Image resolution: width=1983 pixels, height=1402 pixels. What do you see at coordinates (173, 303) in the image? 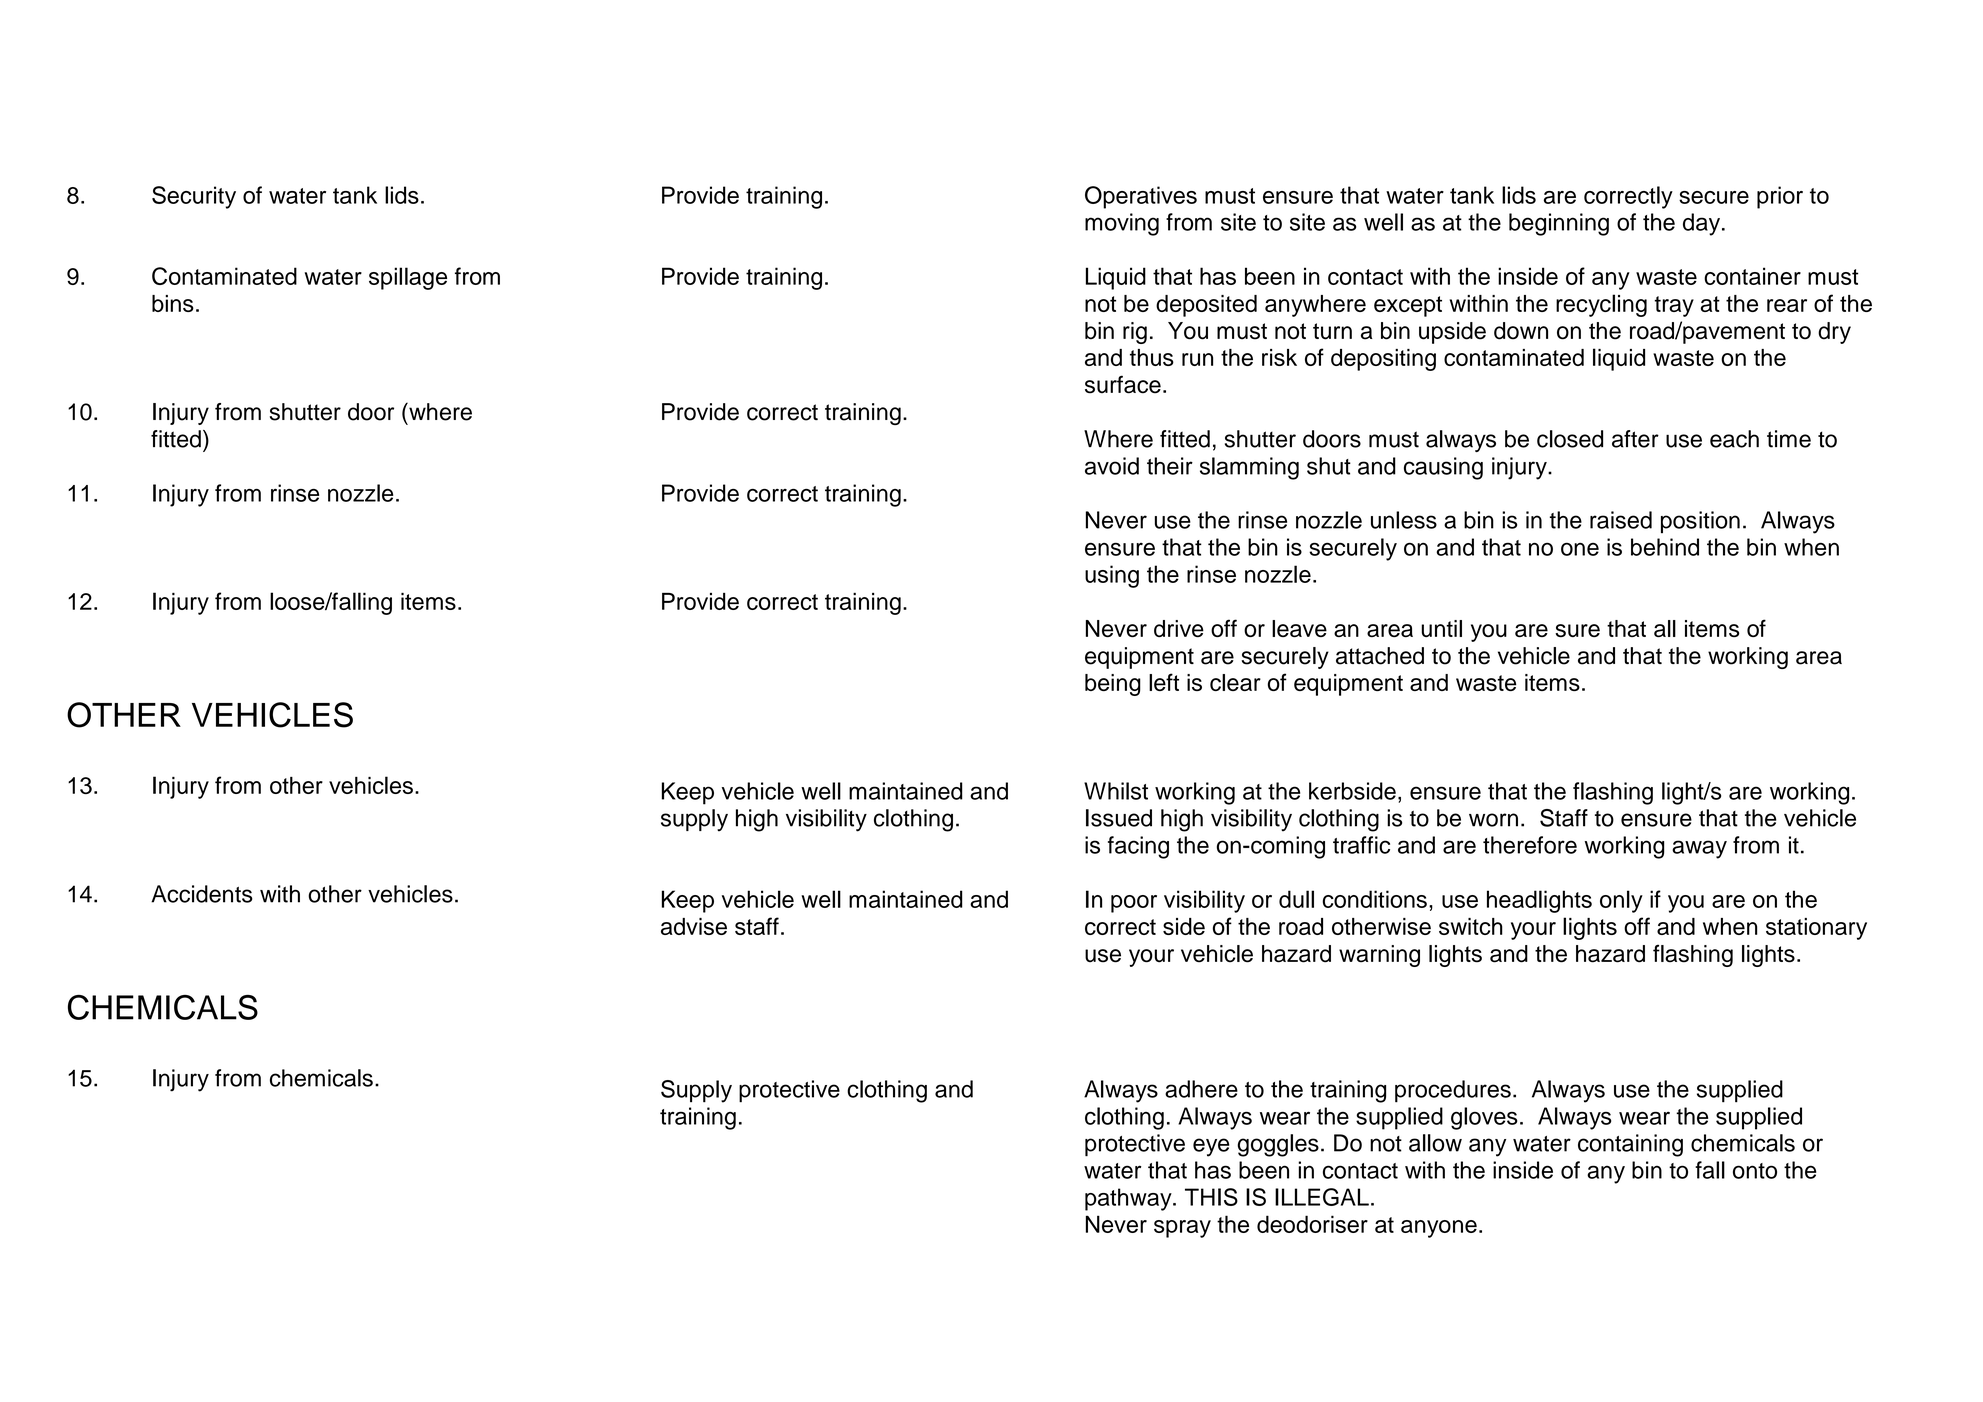
I see `bins` at bounding box center [173, 303].
